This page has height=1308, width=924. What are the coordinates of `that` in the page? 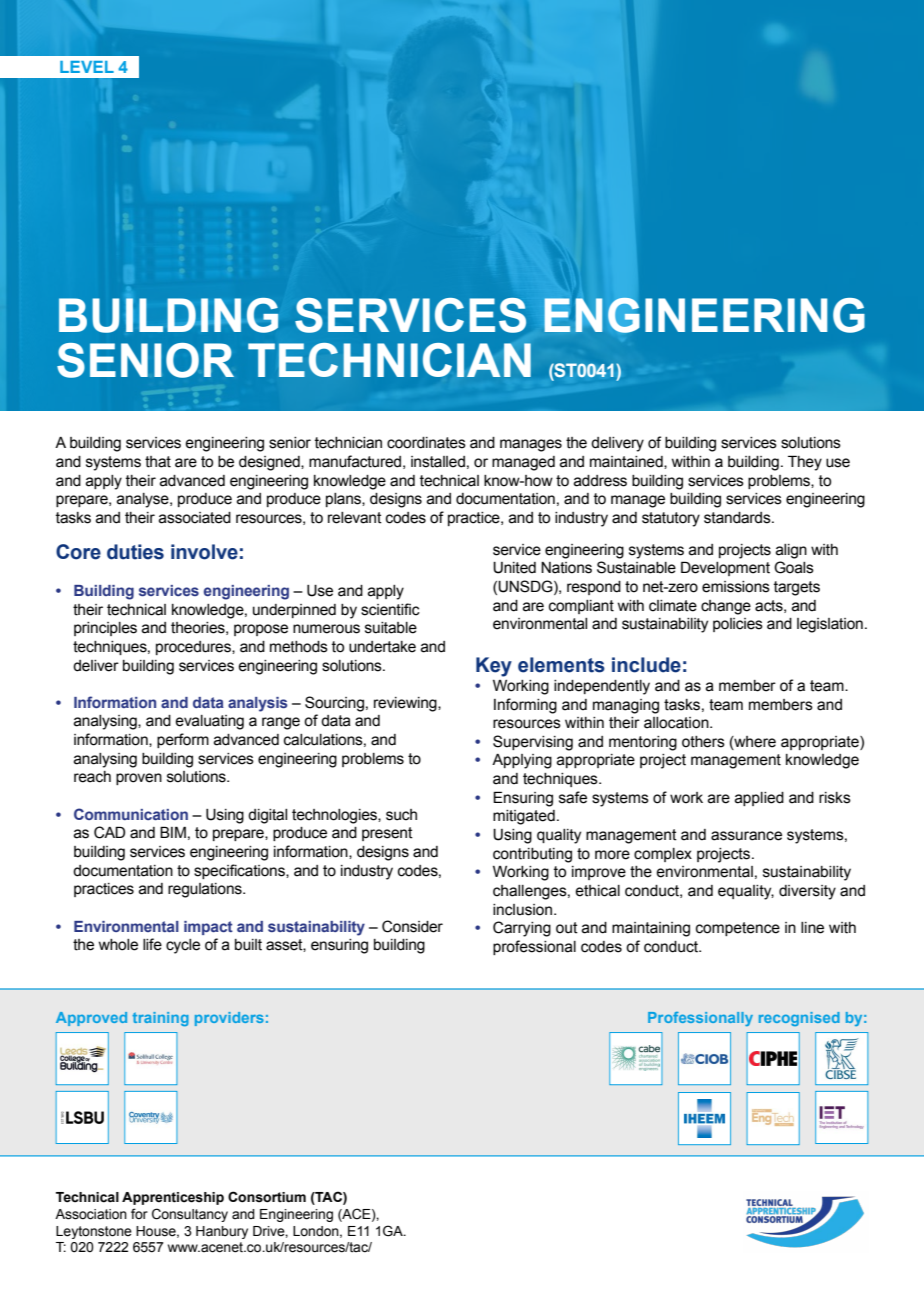 It's located at (158, 462).
